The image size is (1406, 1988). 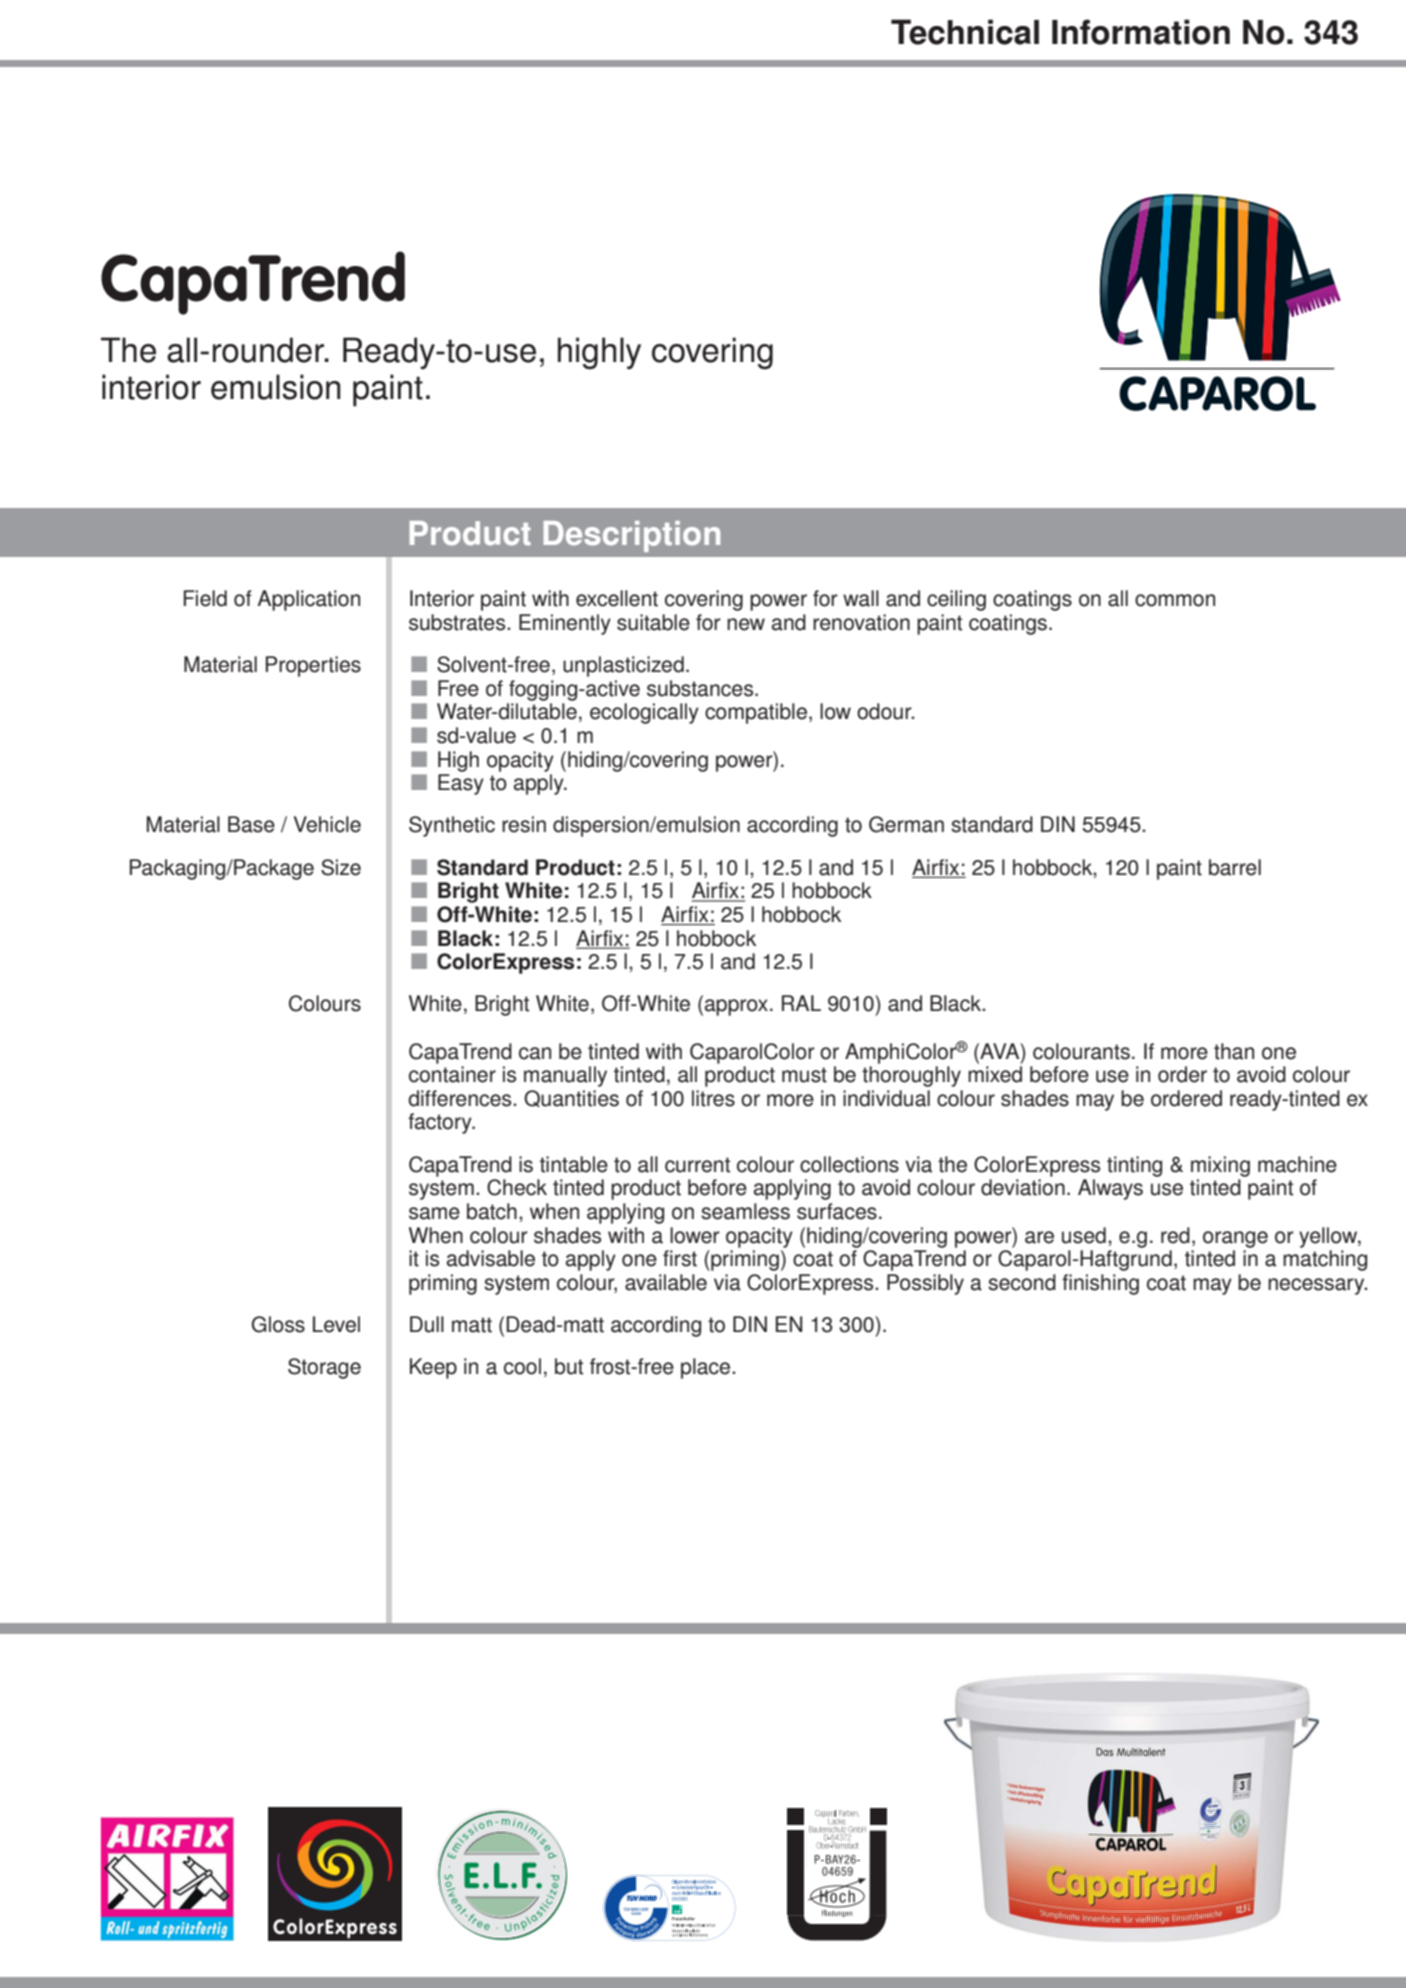 What do you see at coordinates (756, 713) in the screenshot?
I see `compatible` at bounding box center [756, 713].
